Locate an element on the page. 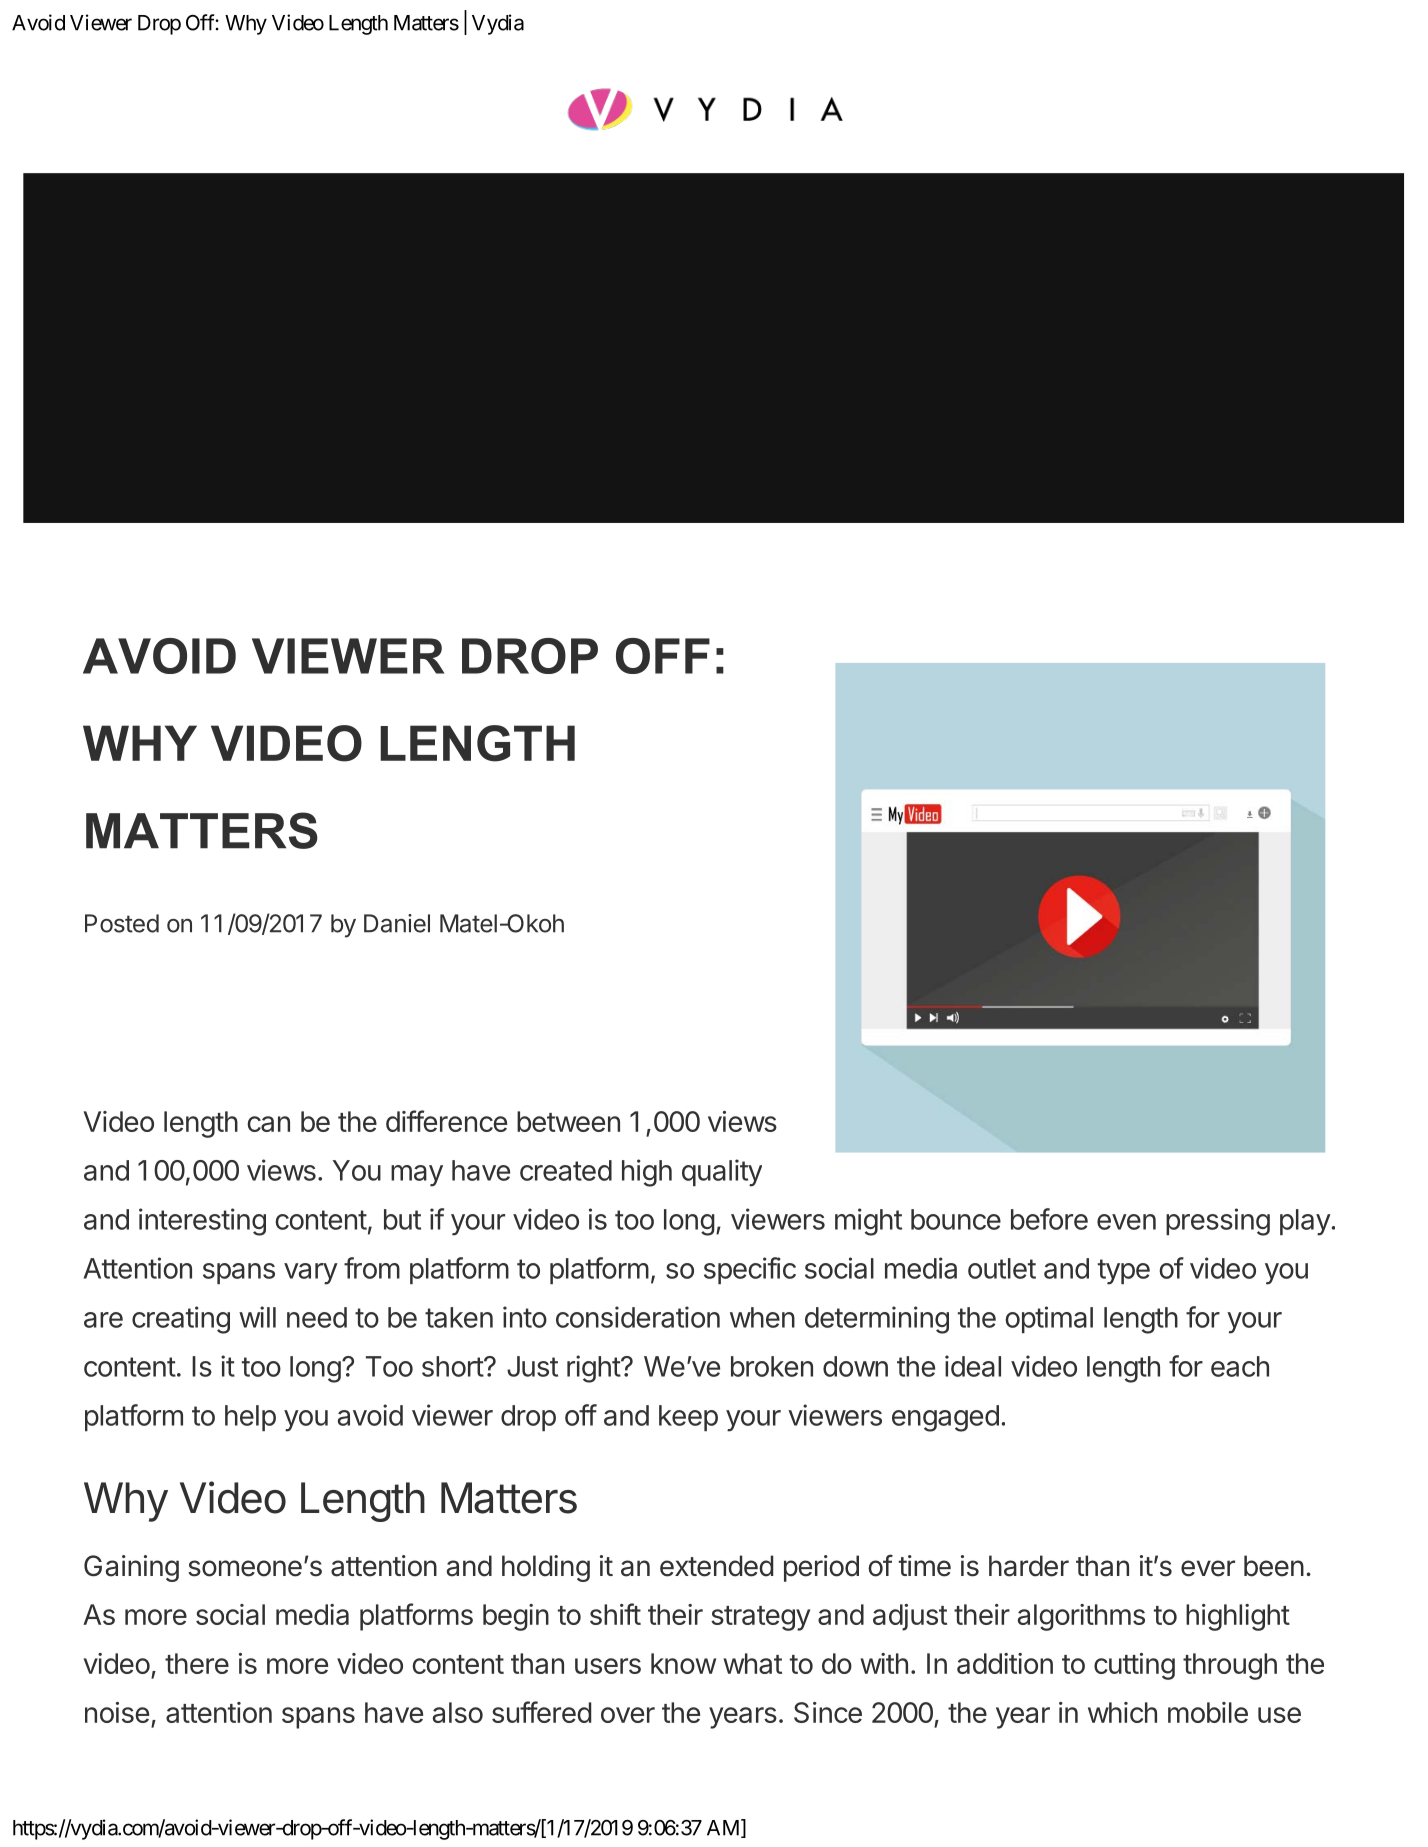  Gaining is located at coordinates (131, 1568).
